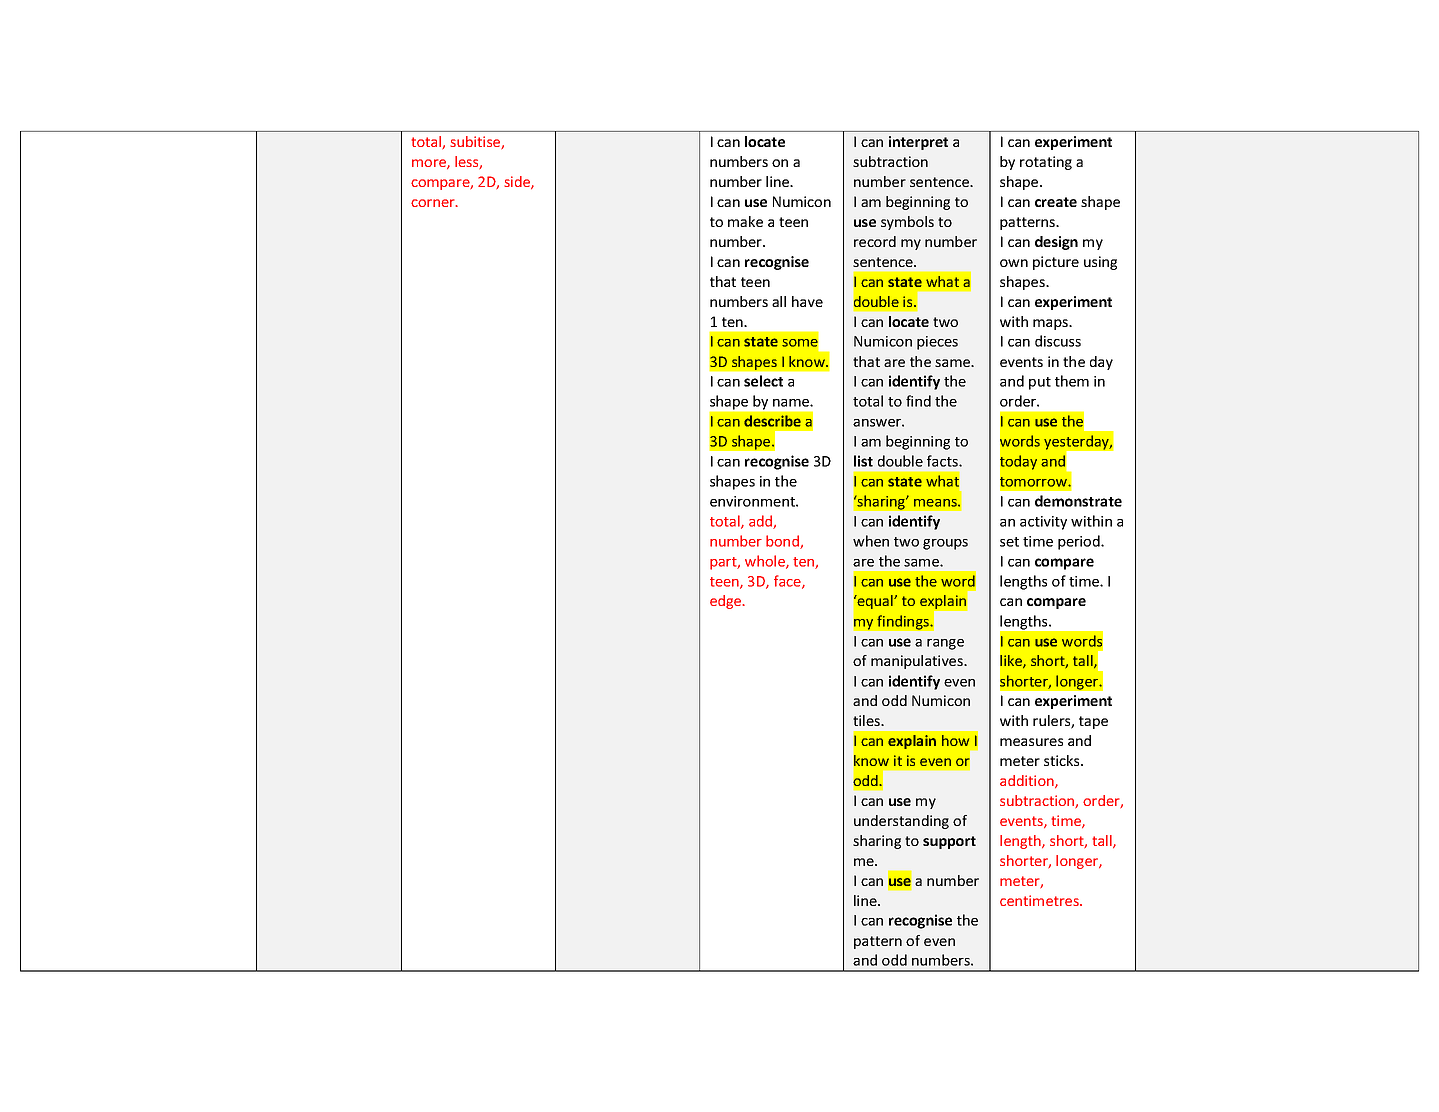 This screenshot has width=1439, height=1112. What do you see at coordinates (949, 842) in the screenshot?
I see `support` at bounding box center [949, 842].
